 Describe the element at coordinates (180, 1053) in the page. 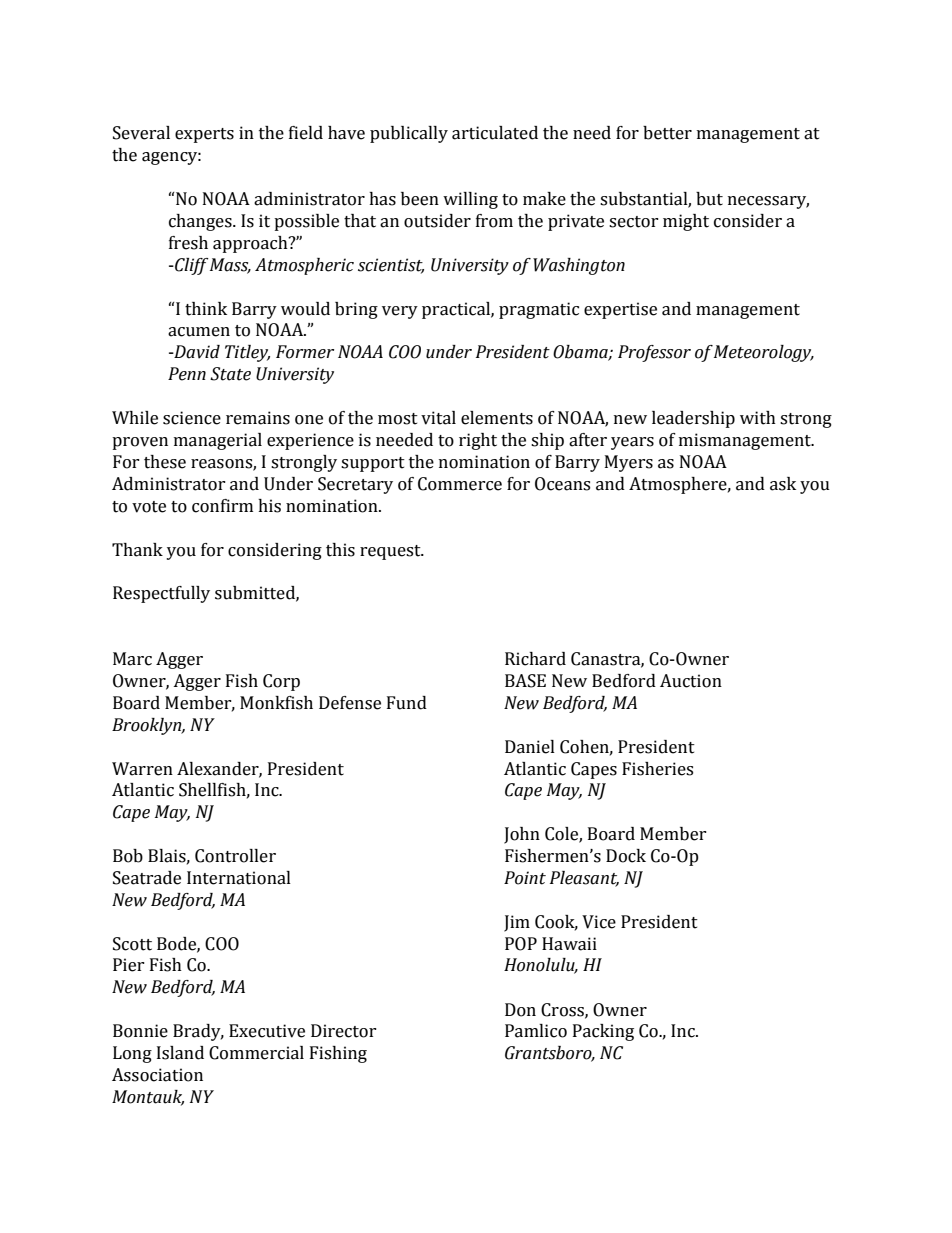

I see `Island` at that location.
